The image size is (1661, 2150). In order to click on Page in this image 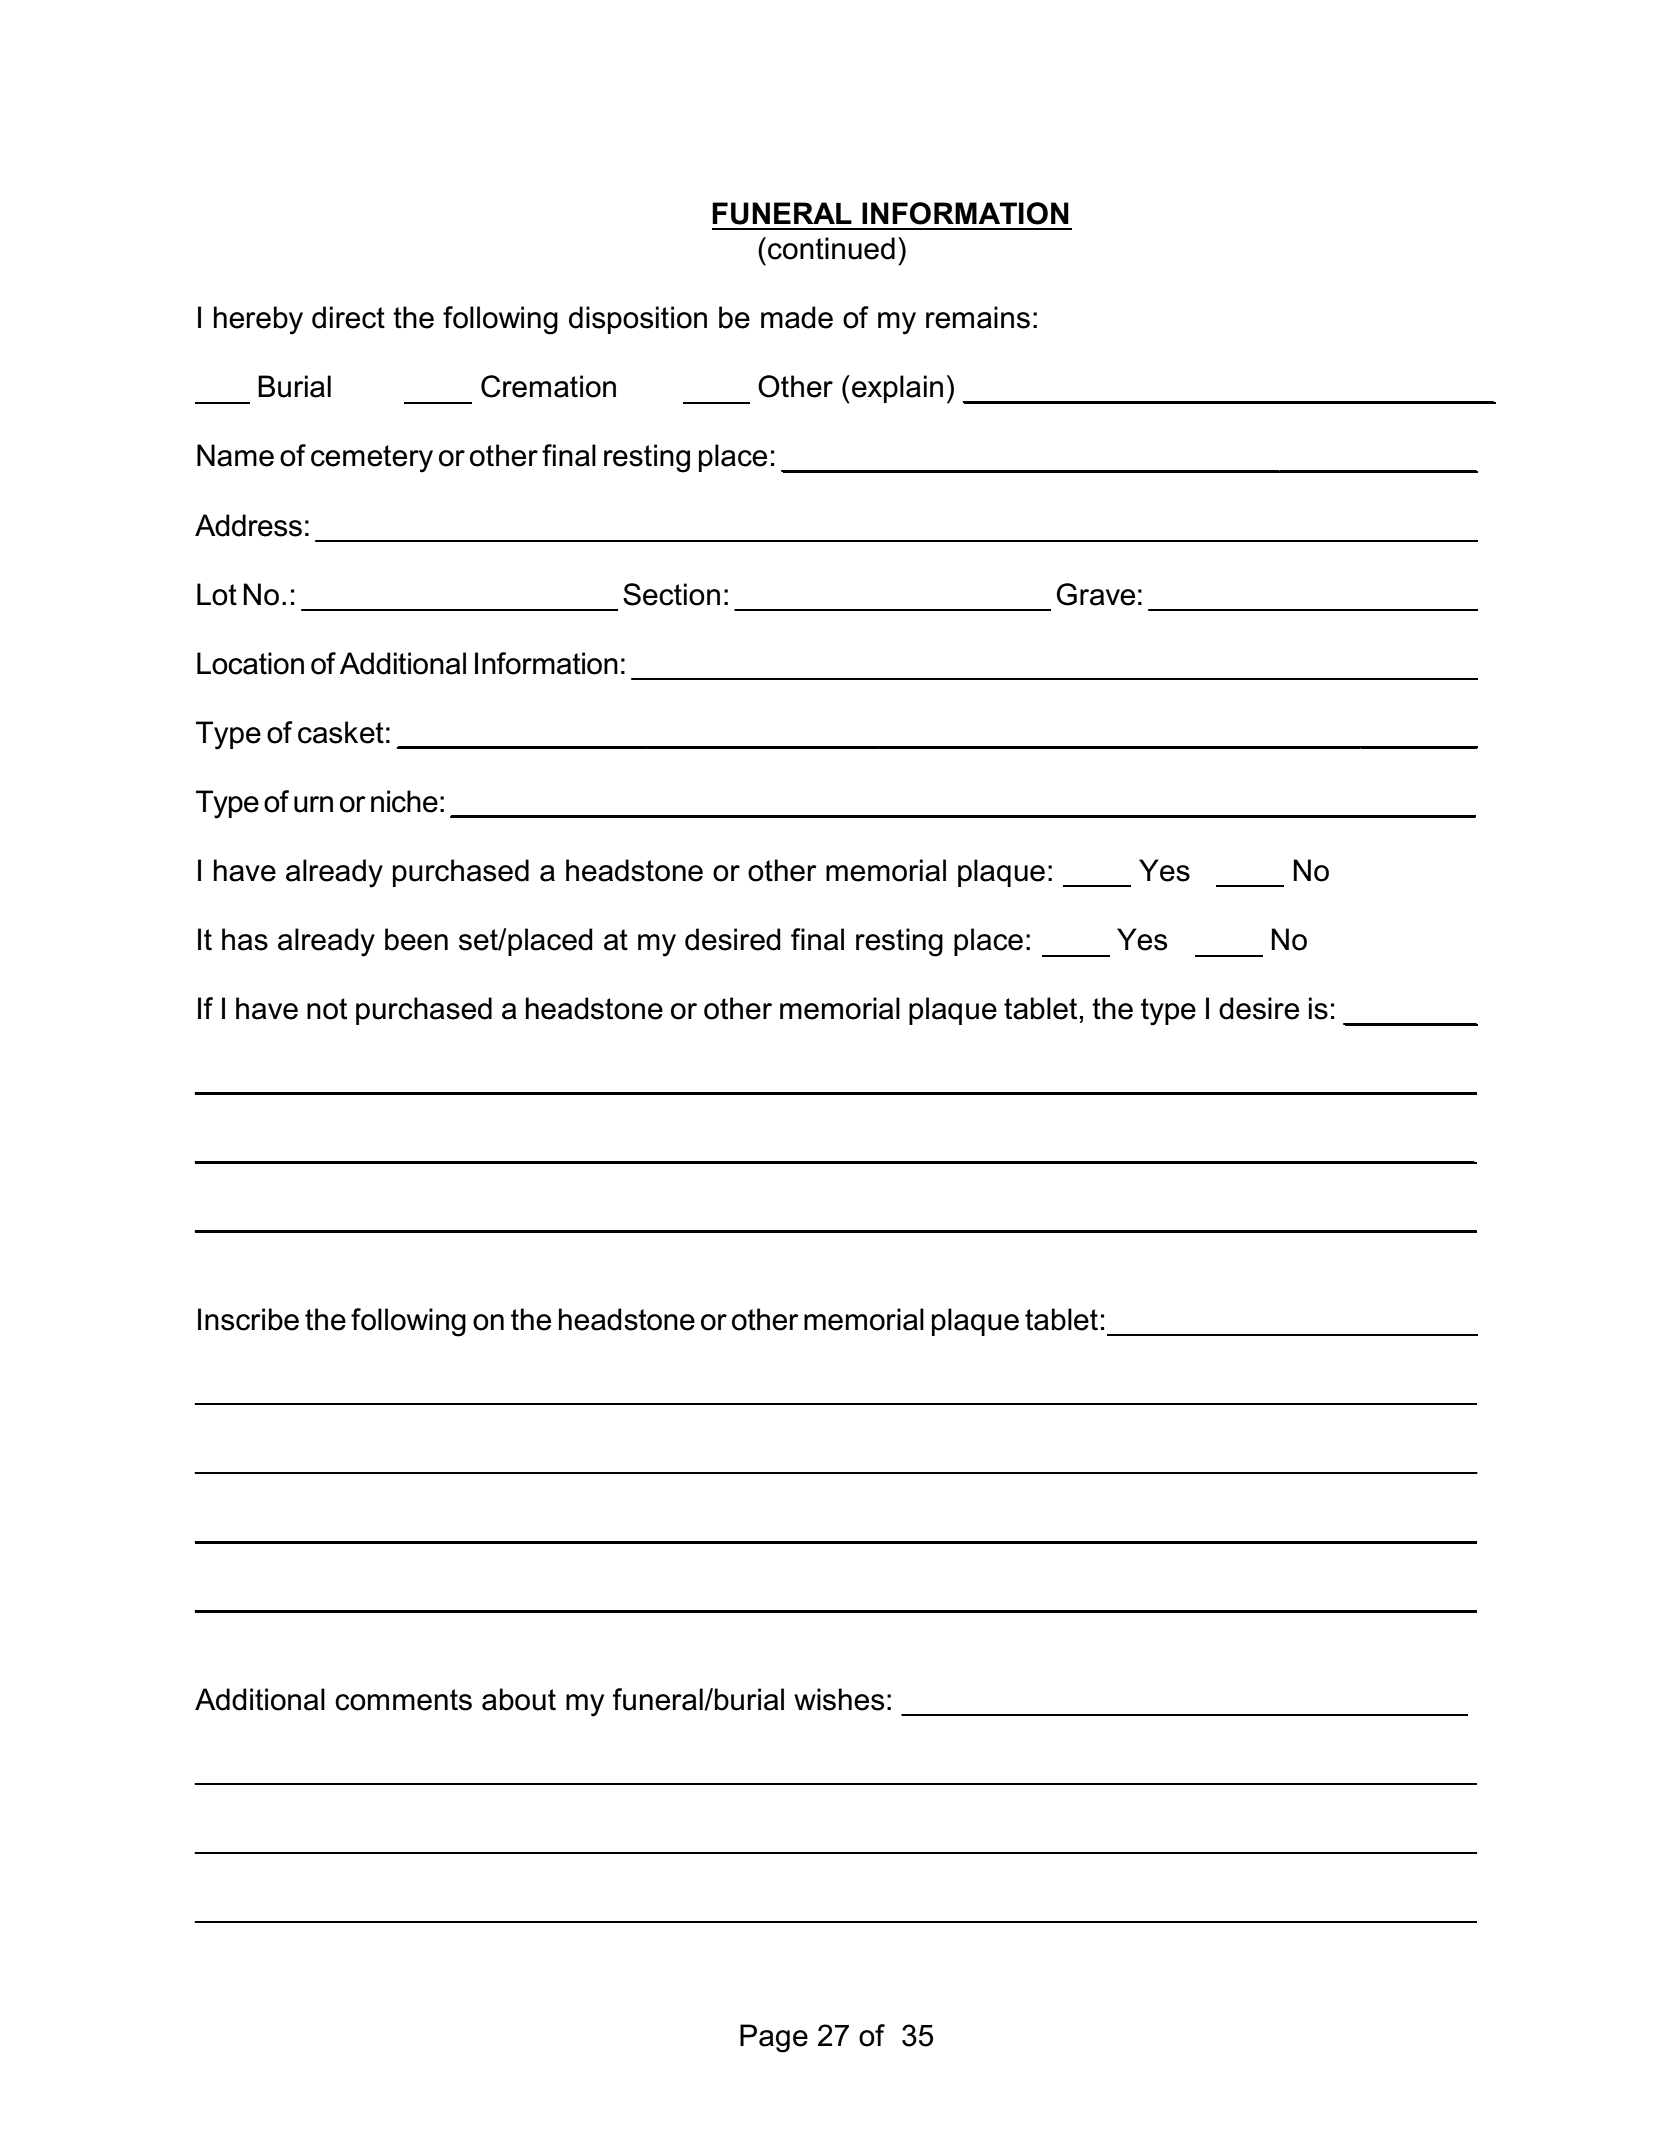, I will do `click(774, 2038)`.
